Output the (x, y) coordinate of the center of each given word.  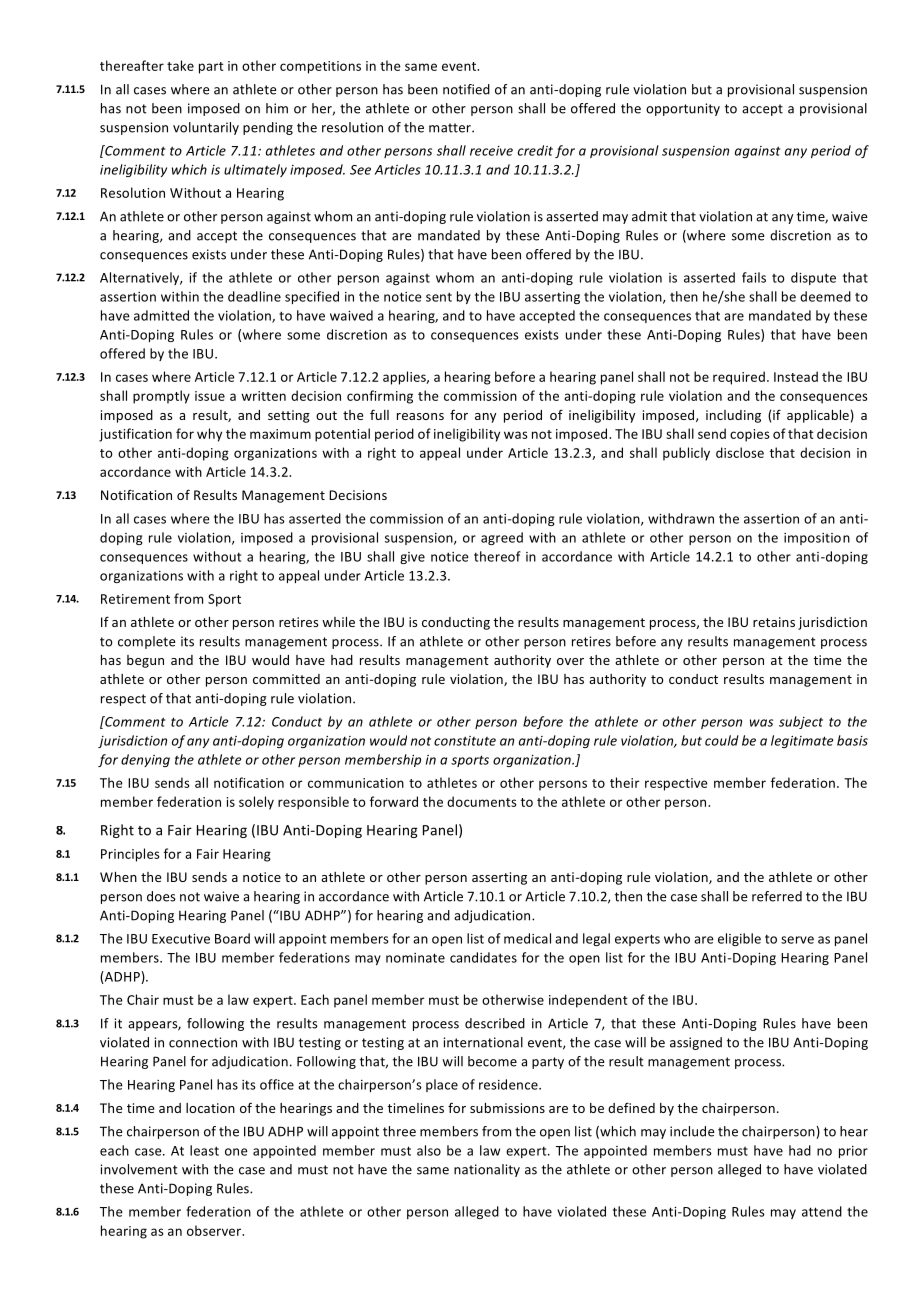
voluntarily (206, 128)
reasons (420, 416)
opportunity (683, 109)
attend (822, 1211)
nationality (487, 1170)
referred (777, 896)
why (209, 435)
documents (482, 801)
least (204, 1150)
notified (466, 89)
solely (256, 803)
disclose (740, 452)
